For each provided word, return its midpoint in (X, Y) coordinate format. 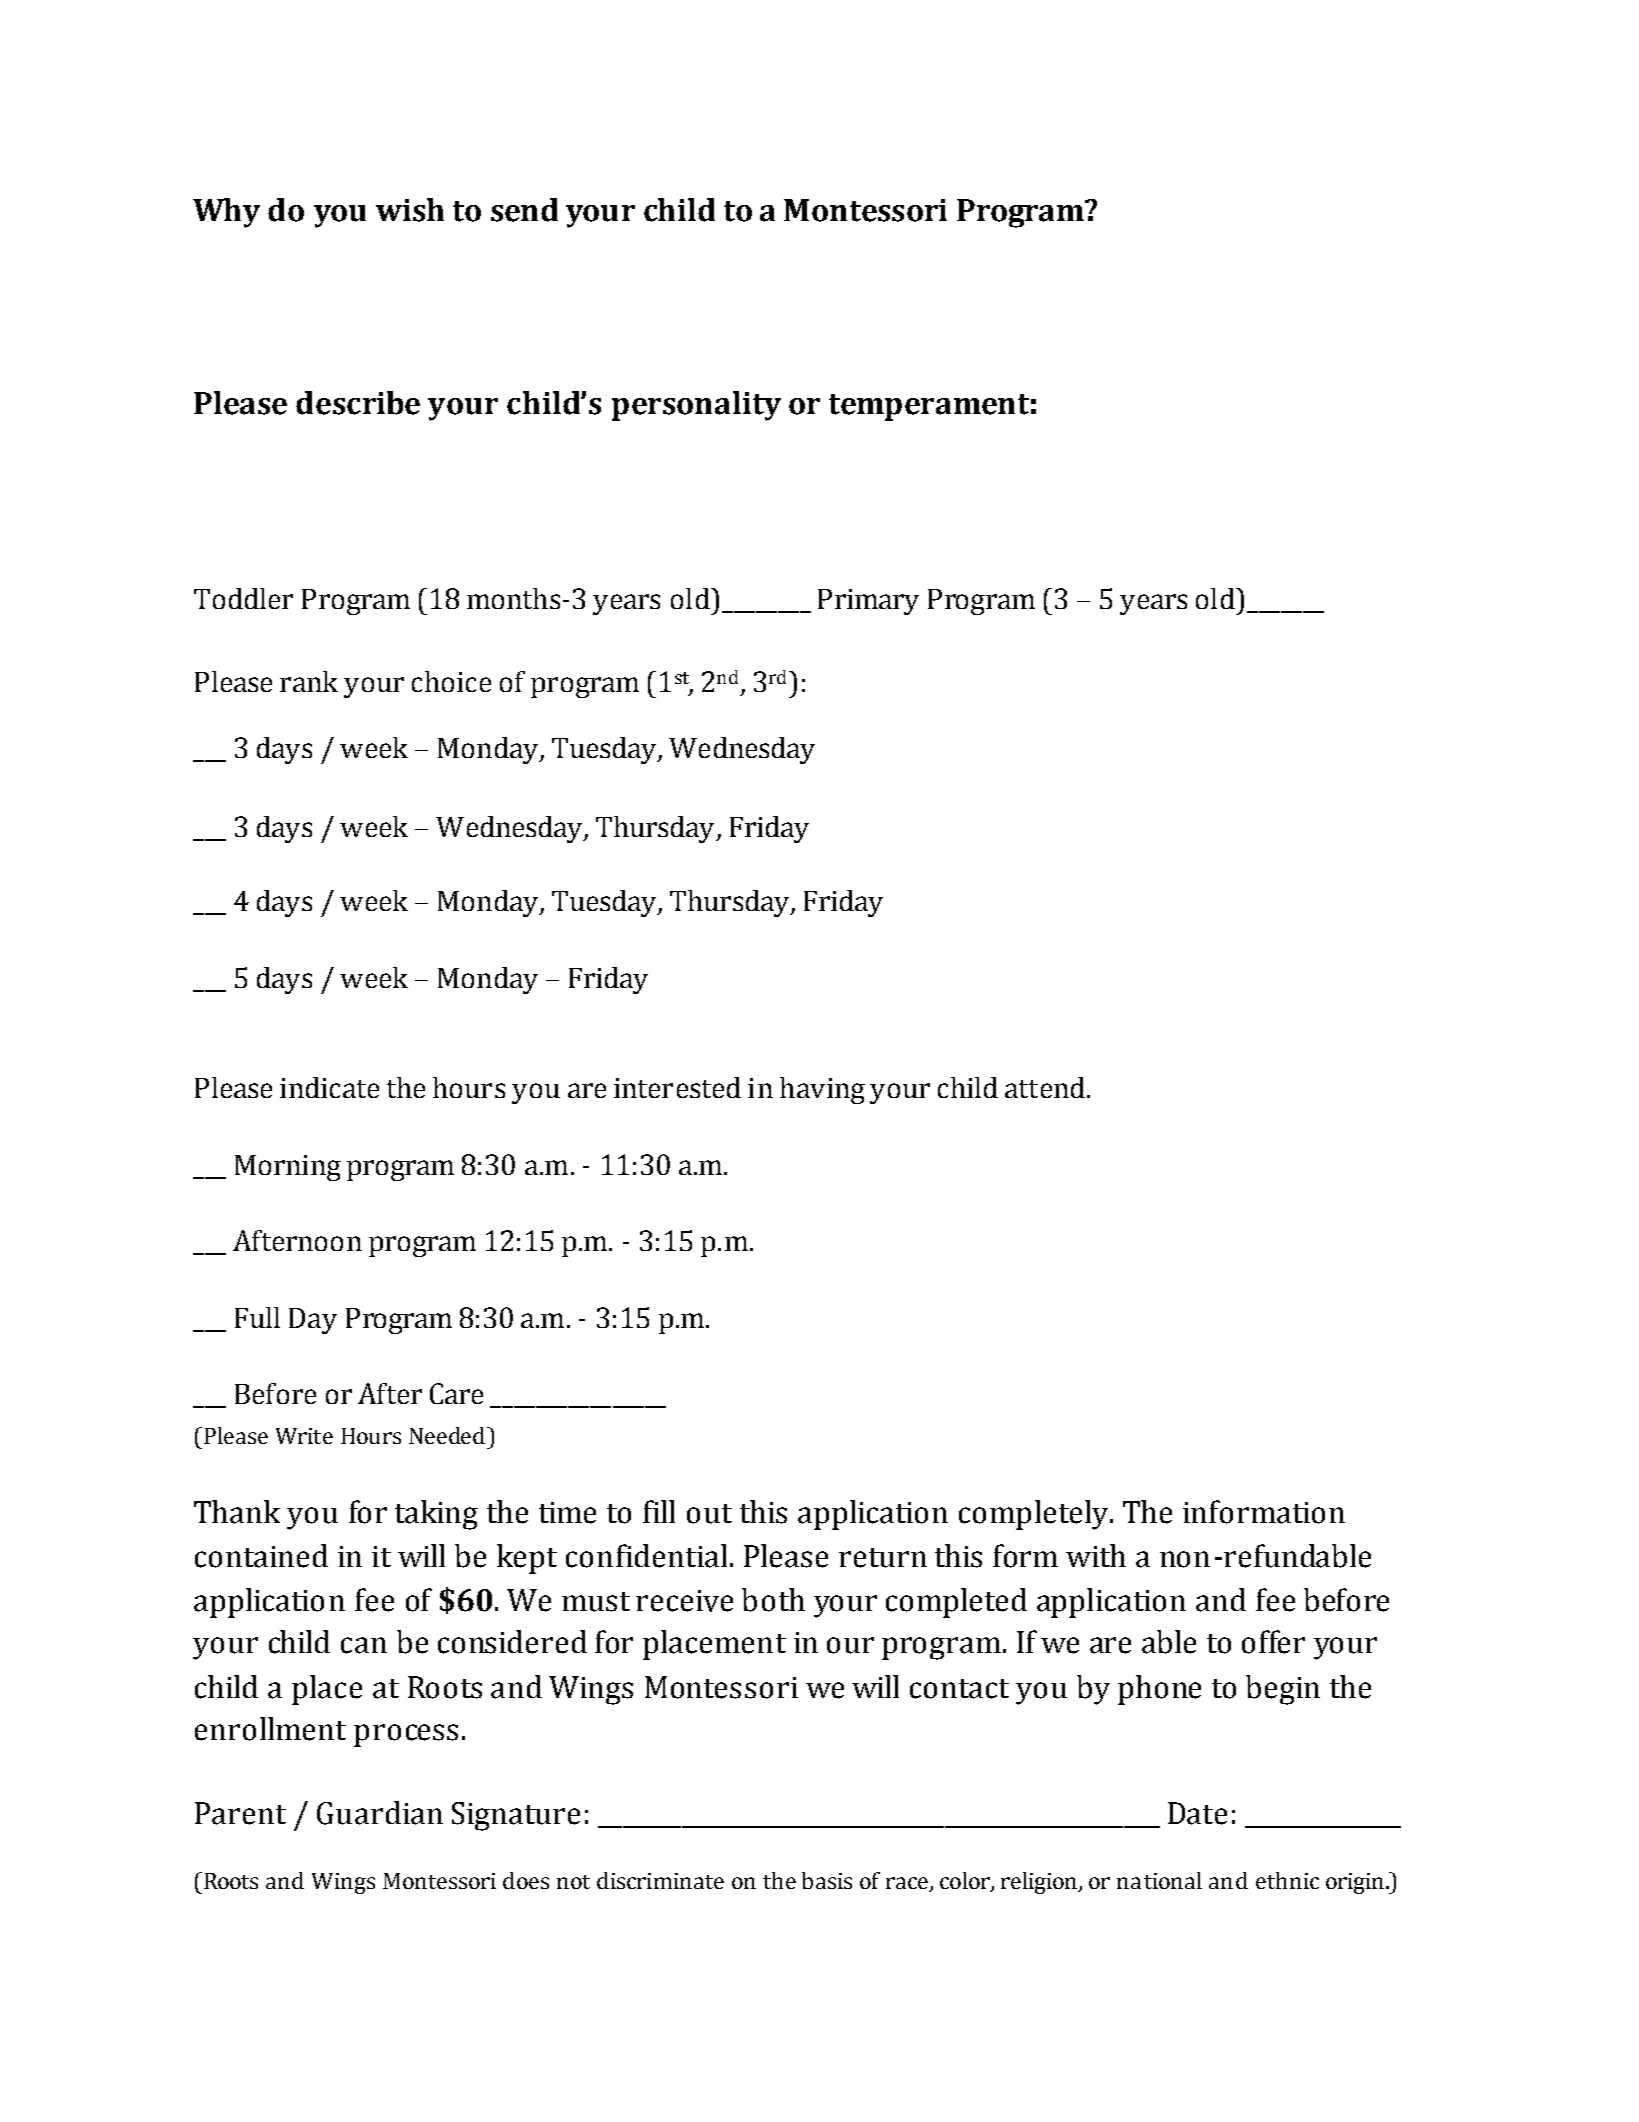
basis (827, 1880)
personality (696, 406)
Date (1197, 1813)
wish (410, 210)
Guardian (380, 1813)
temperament (929, 407)
